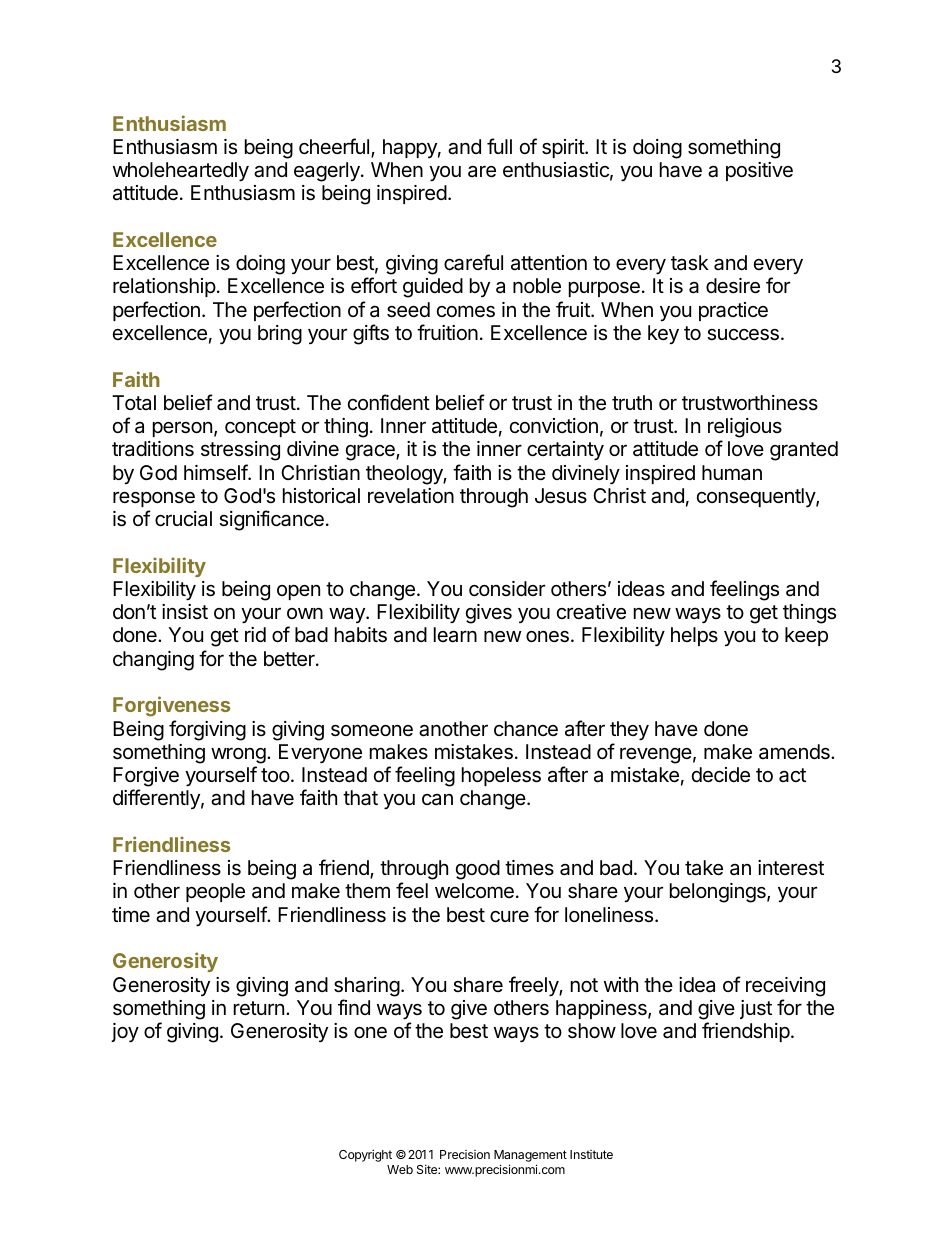 This document has height=1233, width=952. I want to click on Management, so click(530, 1157).
